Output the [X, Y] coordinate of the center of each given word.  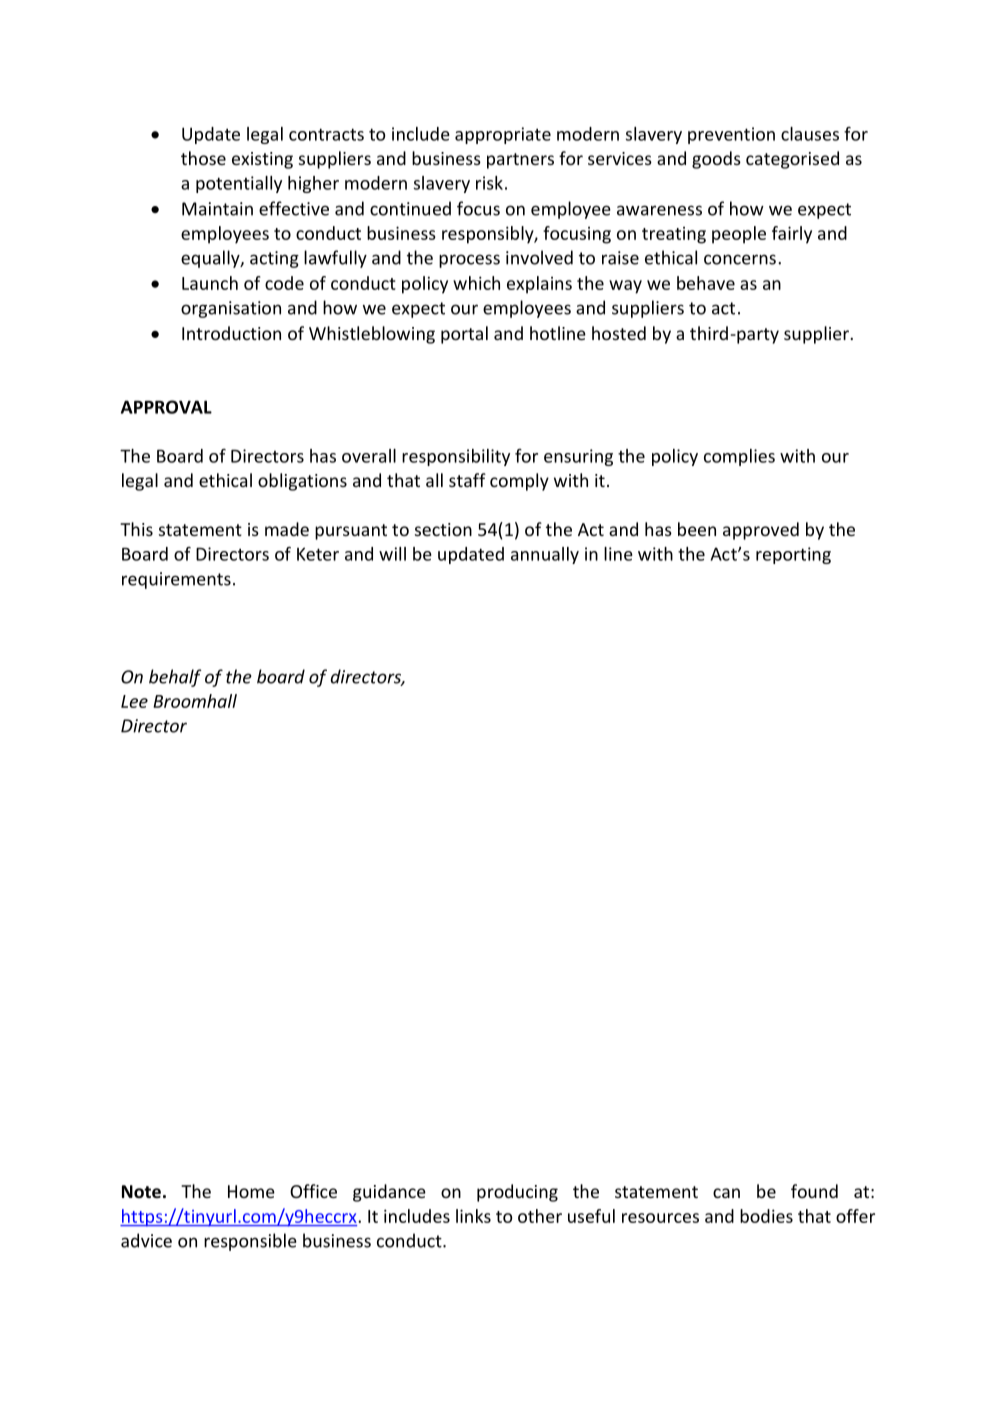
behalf [175, 678]
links [473, 1216]
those [203, 158]
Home [251, 1191]
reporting [793, 555]
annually [545, 555]
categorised [792, 160]
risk [489, 183]
